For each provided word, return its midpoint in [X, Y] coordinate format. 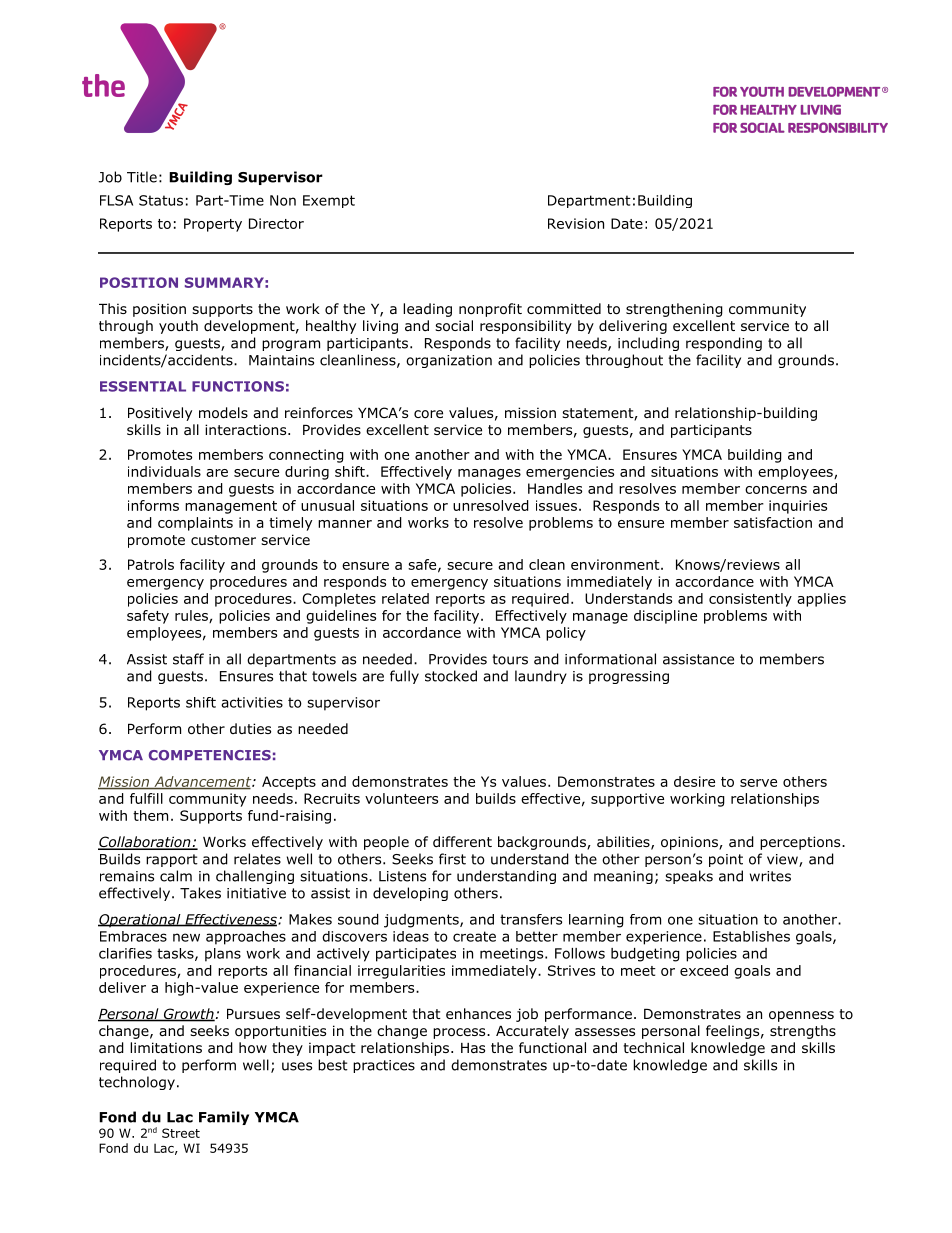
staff [188, 659]
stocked [451, 676]
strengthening [674, 310]
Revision [576, 223]
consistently [750, 600]
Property [213, 225]
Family [224, 1118]
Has [473, 1048]
